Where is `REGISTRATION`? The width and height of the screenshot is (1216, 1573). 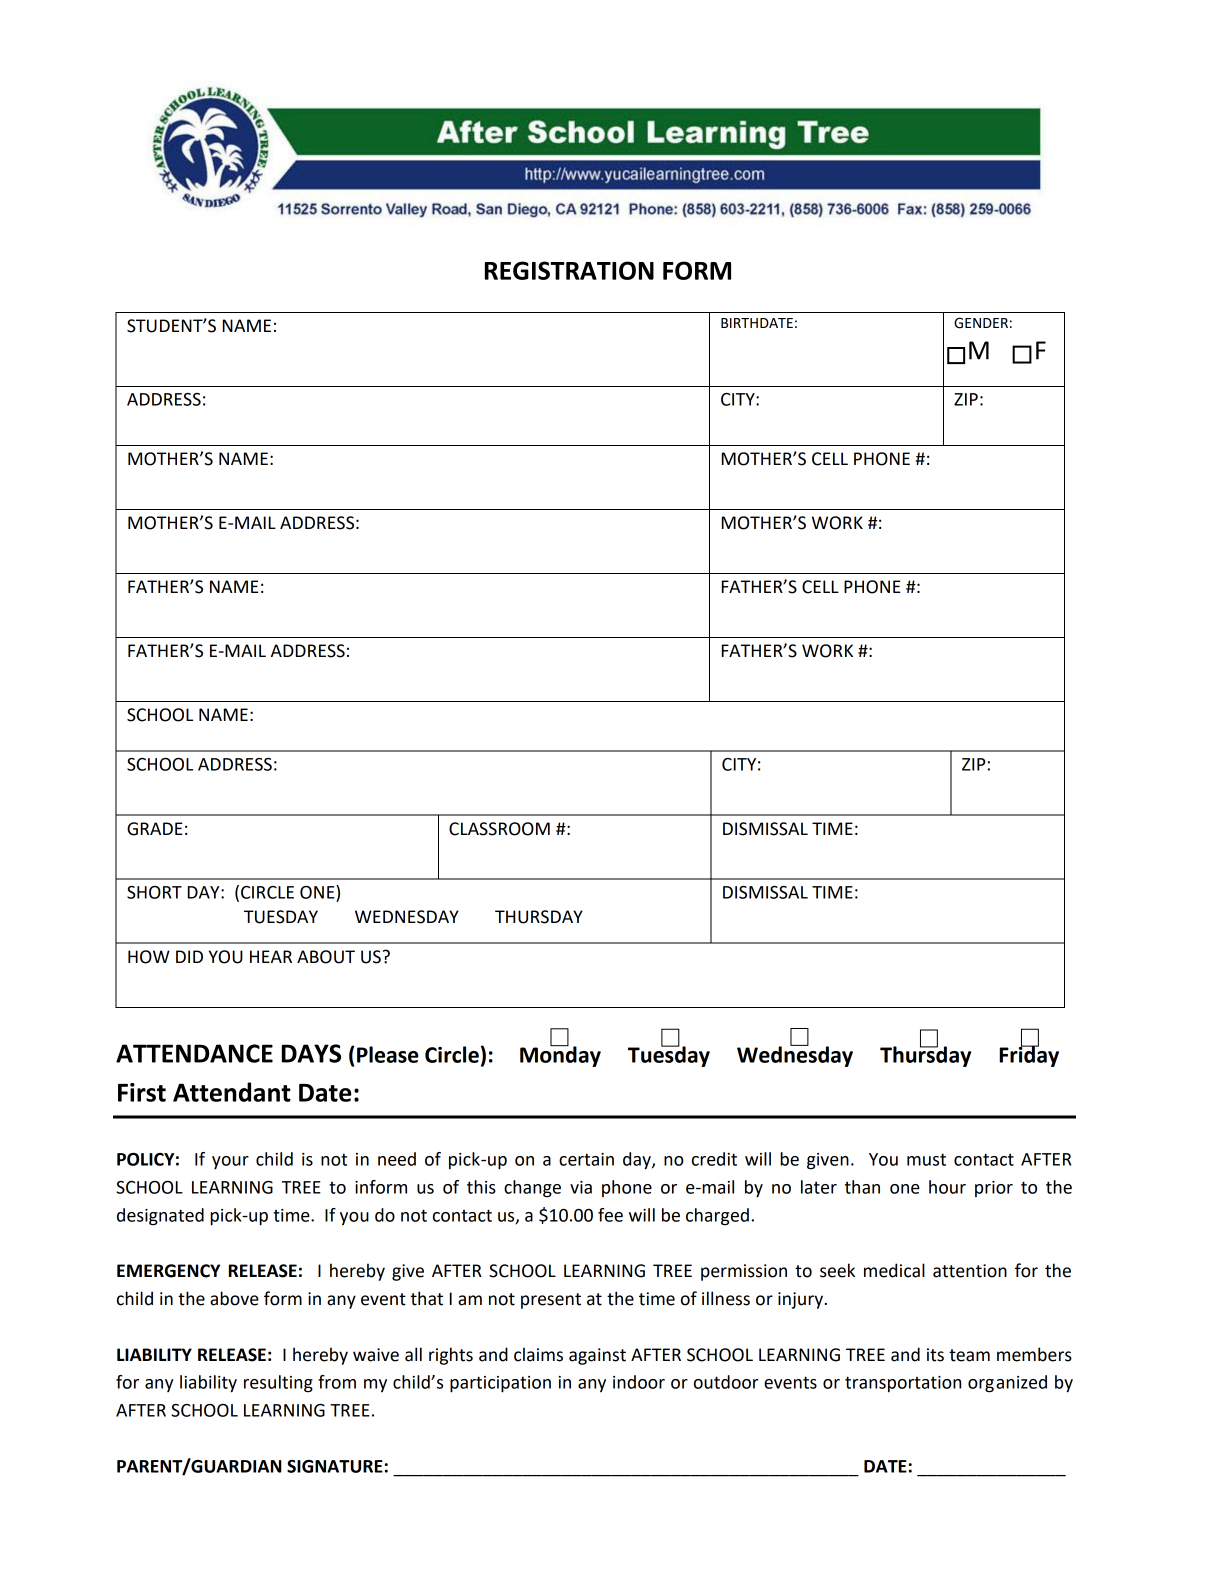 REGISTRATION is located at coordinates (569, 270).
